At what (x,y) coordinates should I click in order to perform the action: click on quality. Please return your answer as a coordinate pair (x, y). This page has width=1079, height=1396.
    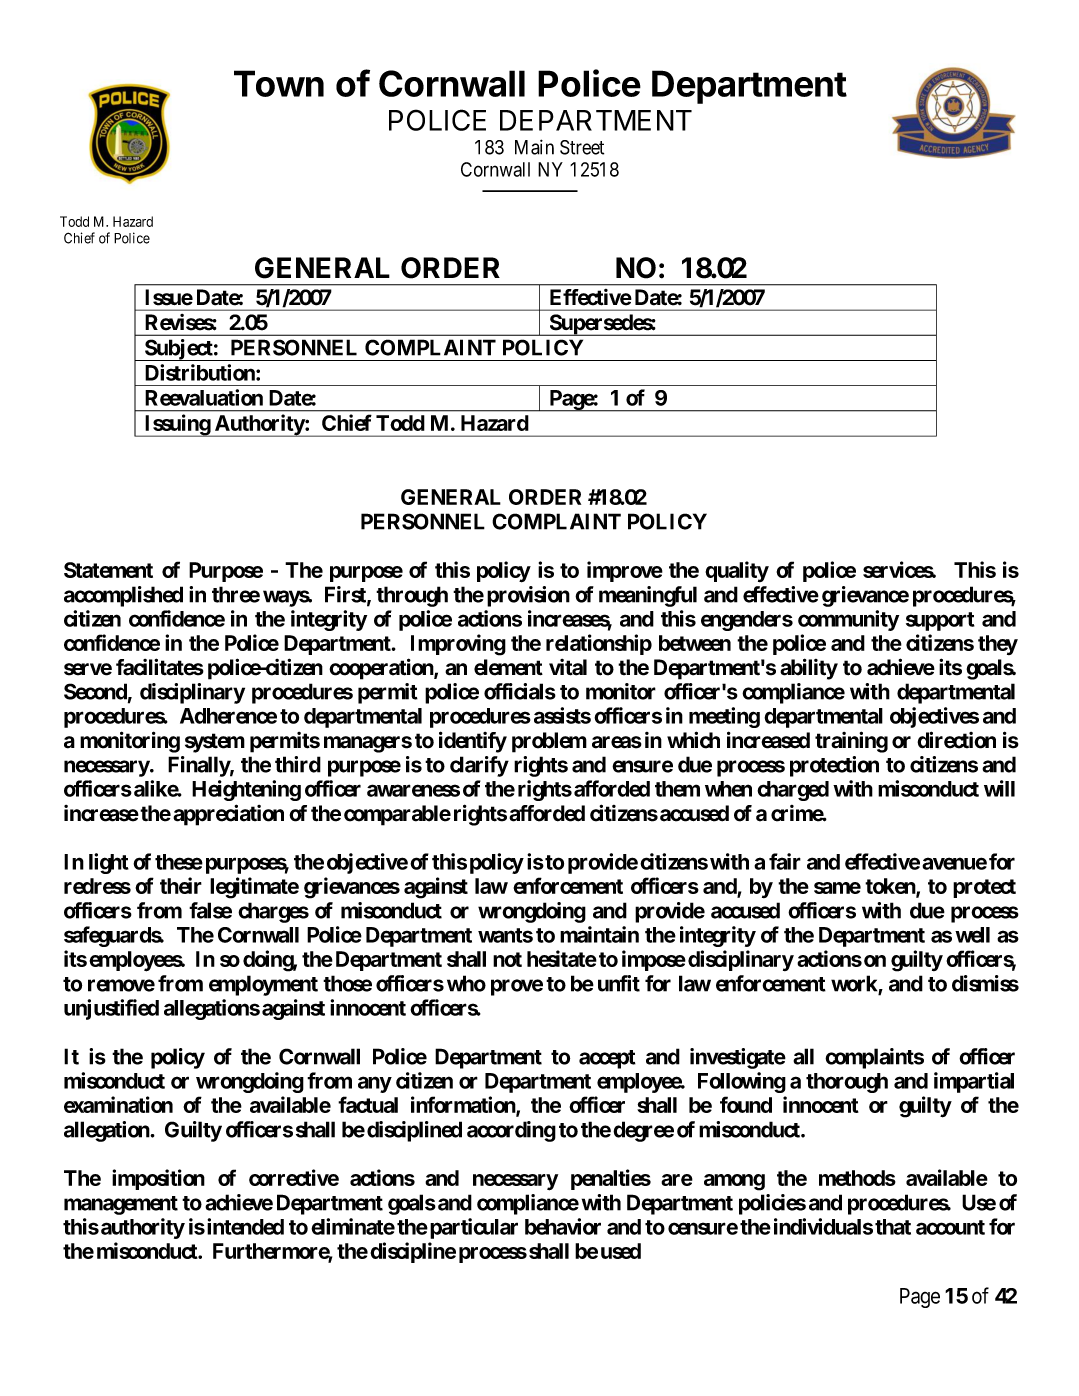
    Looking at the image, I should click on (737, 571).
